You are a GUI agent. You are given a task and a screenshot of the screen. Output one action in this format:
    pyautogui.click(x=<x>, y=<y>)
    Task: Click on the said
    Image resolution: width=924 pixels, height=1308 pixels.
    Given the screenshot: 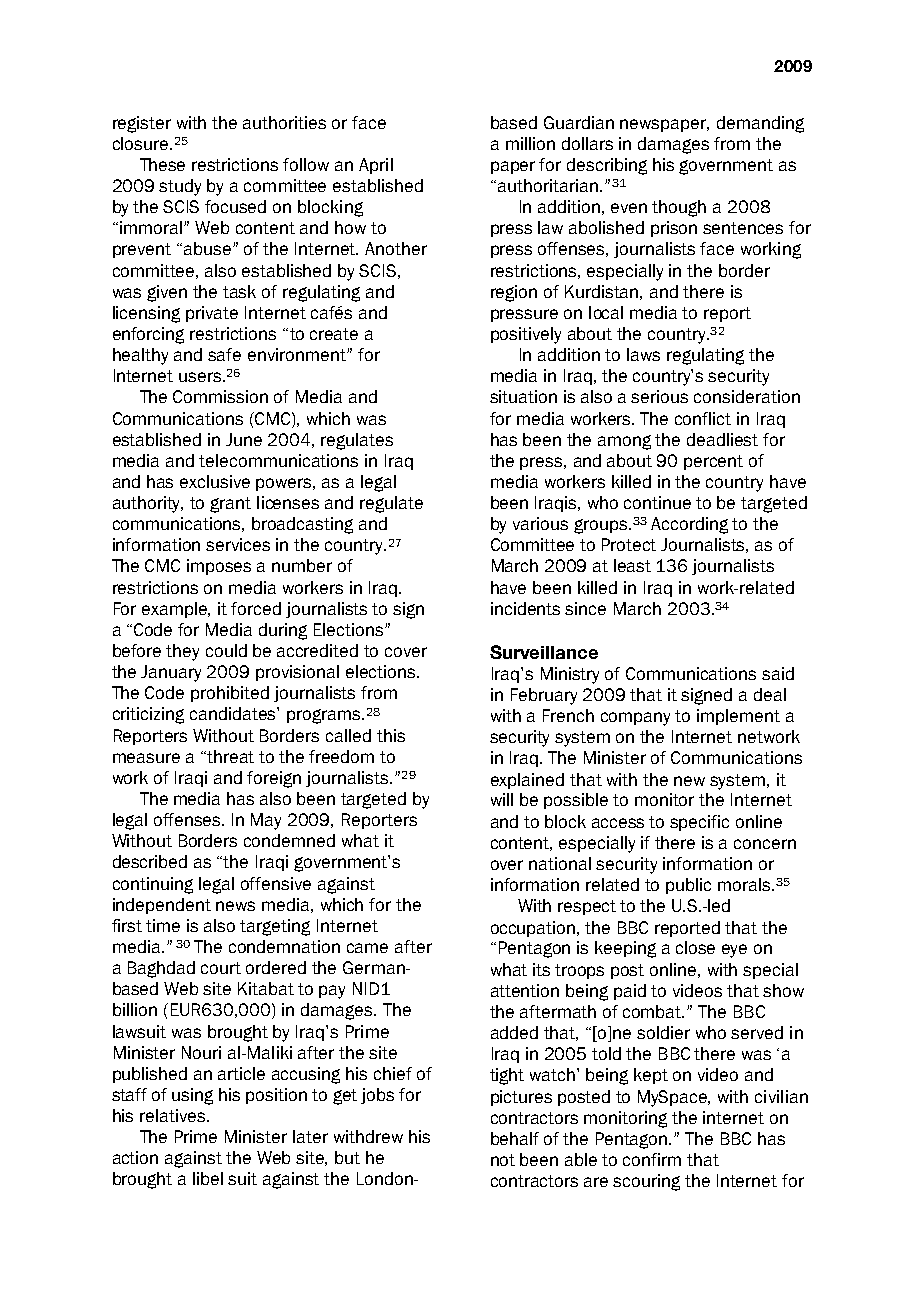 What is the action you would take?
    pyautogui.click(x=778, y=673)
